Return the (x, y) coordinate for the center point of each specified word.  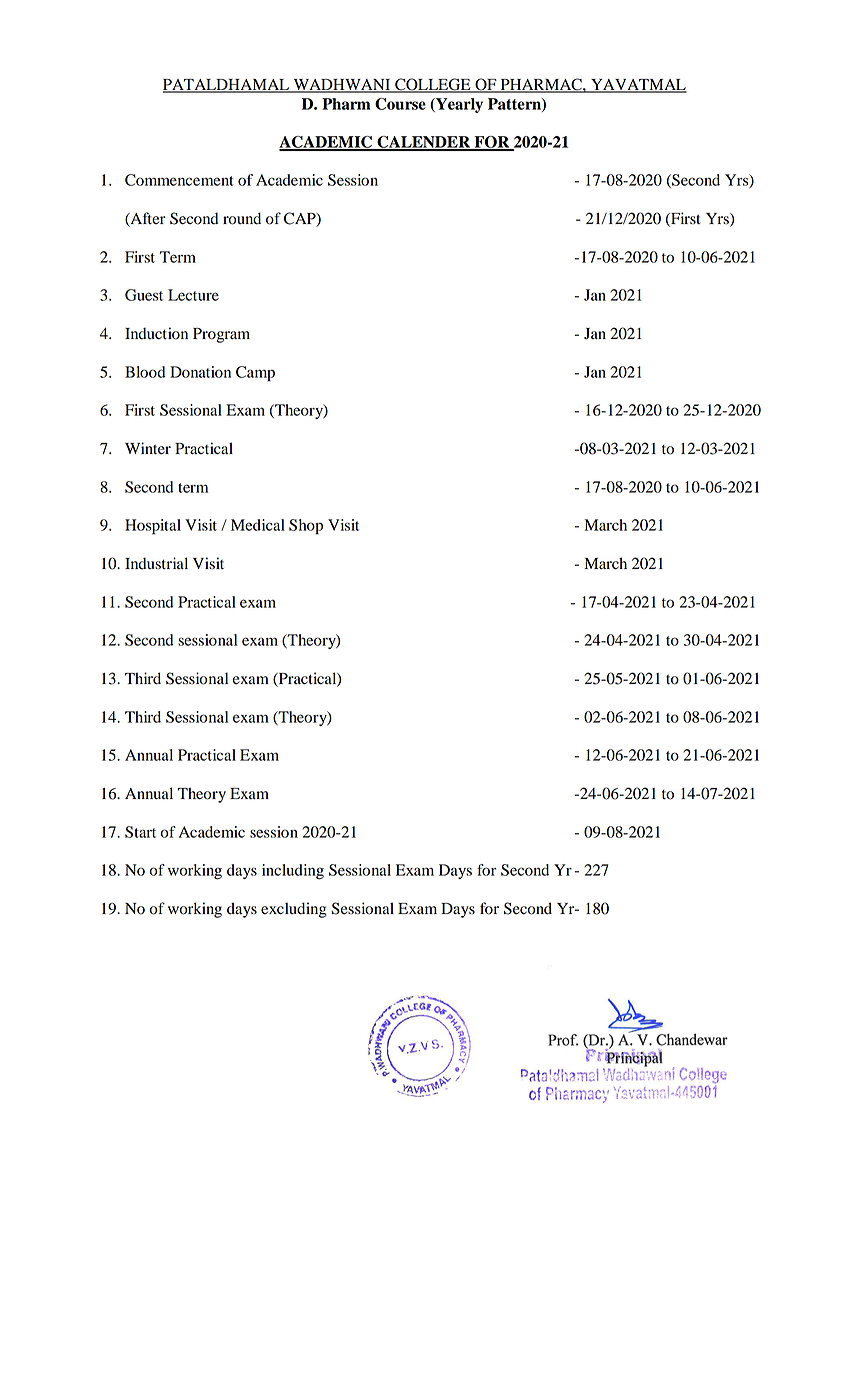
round (242, 218)
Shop (306, 527)
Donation (200, 372)
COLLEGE (433, 85)
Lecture (193, 295)
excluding (294, 910)
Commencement (179, 180)
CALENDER (424, 143)
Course (400, 104)
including (293, 872)
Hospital (153, 527)
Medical (258, 525)
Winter (148, 448)
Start (140, 832)
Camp (255, 373)
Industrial (156, 563)
